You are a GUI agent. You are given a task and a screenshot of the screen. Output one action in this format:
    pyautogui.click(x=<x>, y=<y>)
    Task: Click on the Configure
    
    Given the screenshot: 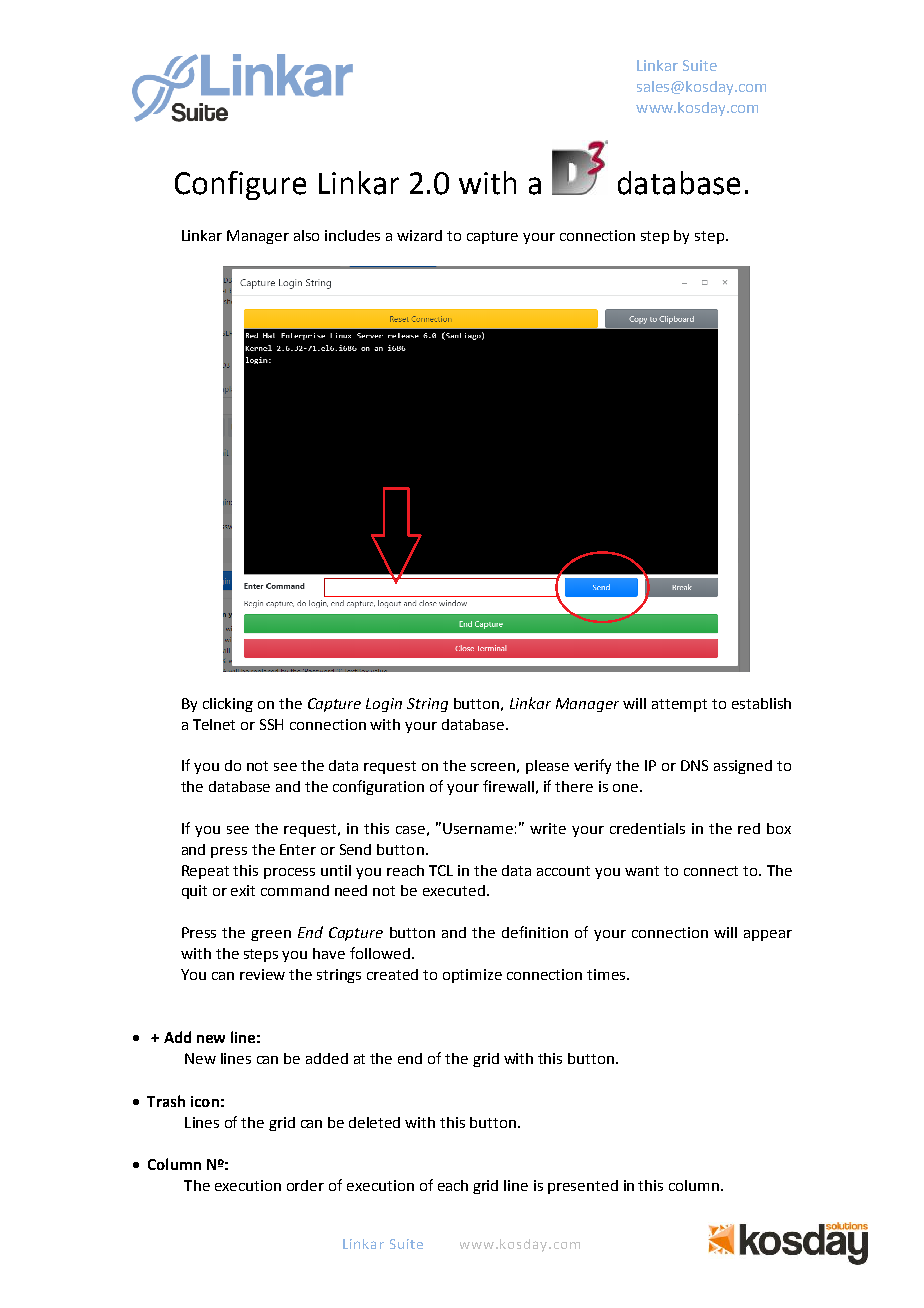 What is the action you would take?
    pyautogui.click(x=240, y=185)
